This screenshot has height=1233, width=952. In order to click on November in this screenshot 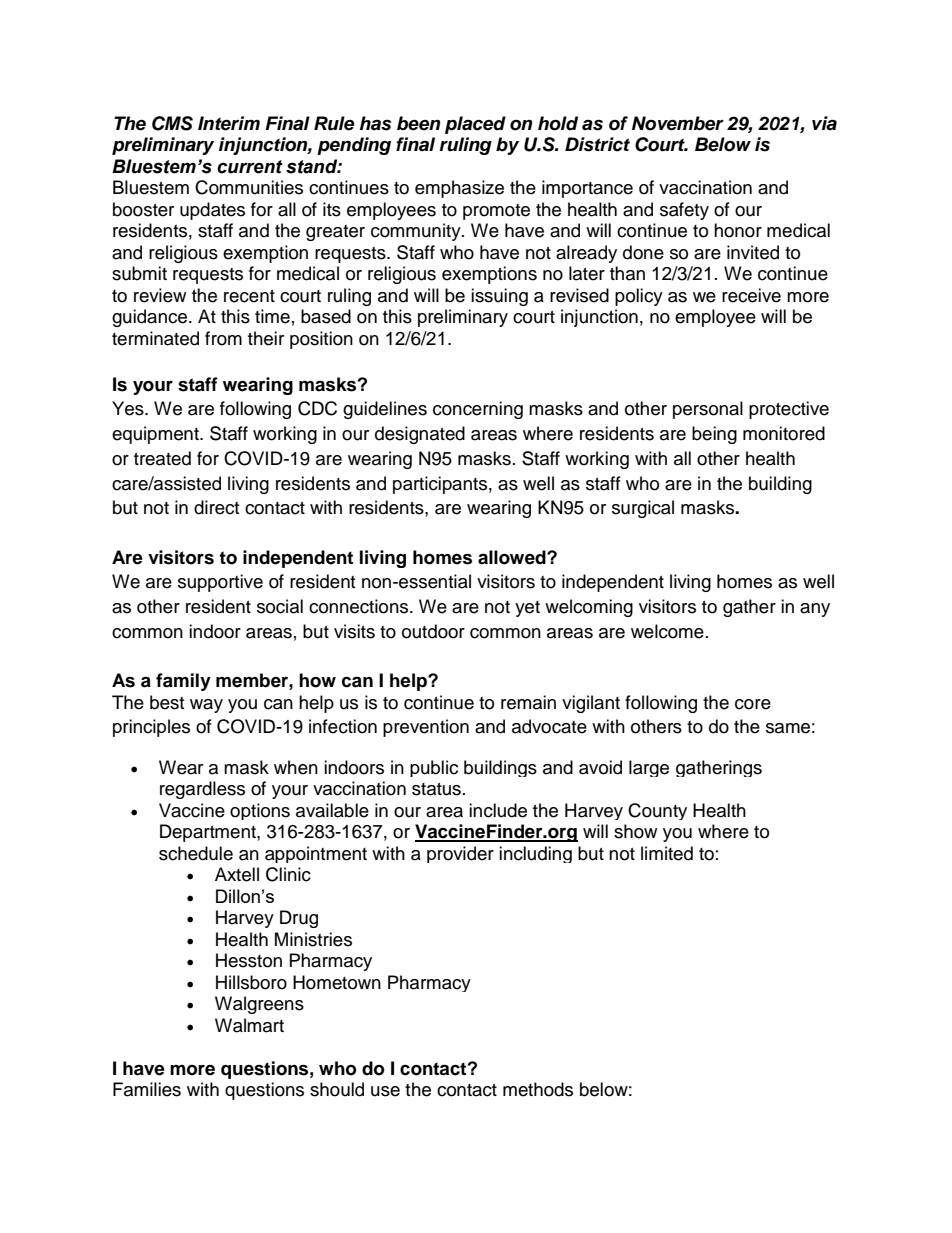, I will do `click(678, 123)`.
